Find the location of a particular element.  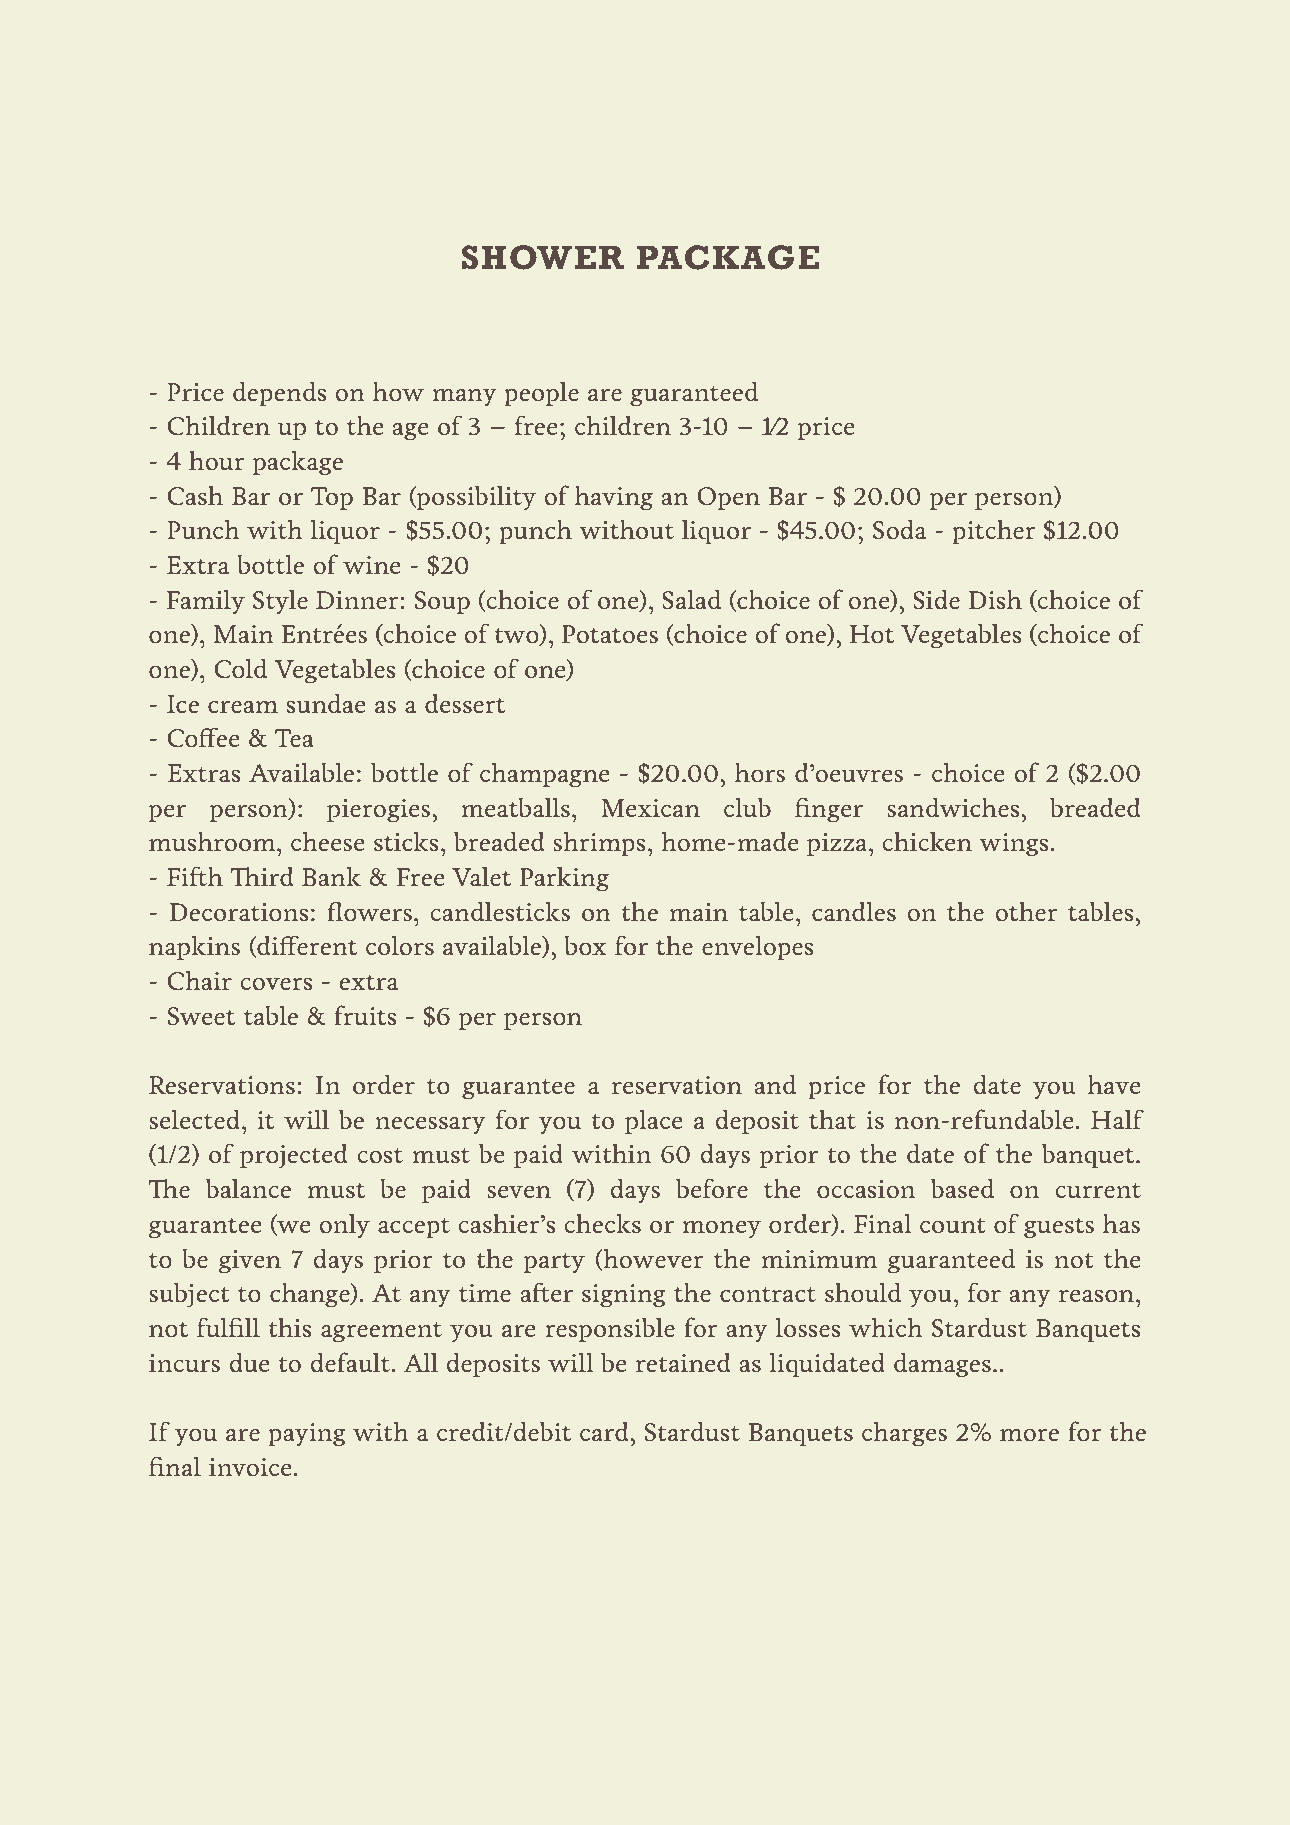

Salad is located at coordinates (691, 599).
